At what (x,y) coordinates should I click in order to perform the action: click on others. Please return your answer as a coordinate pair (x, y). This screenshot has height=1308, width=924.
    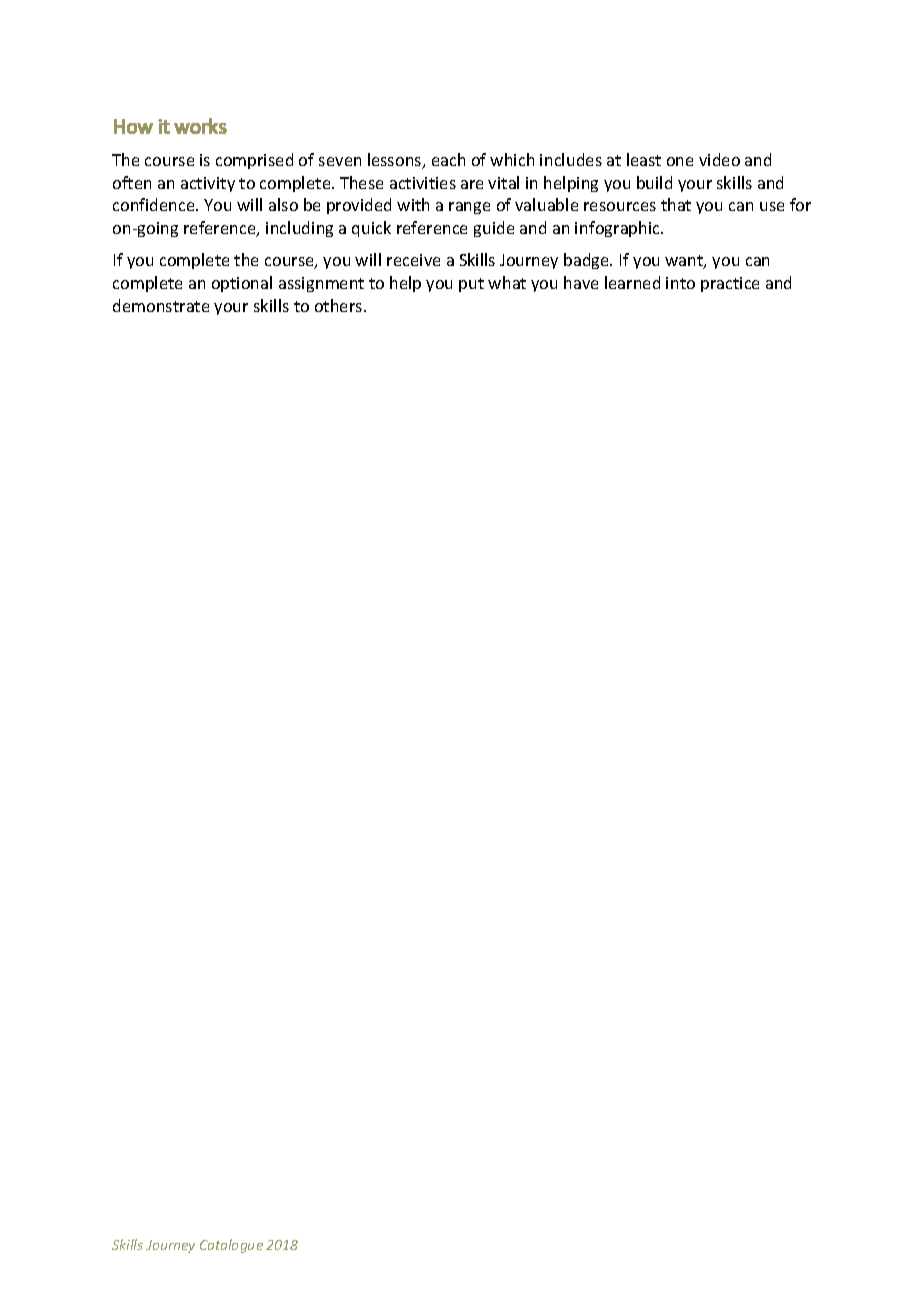
    Looking at the image, I should click on (340, 305).
